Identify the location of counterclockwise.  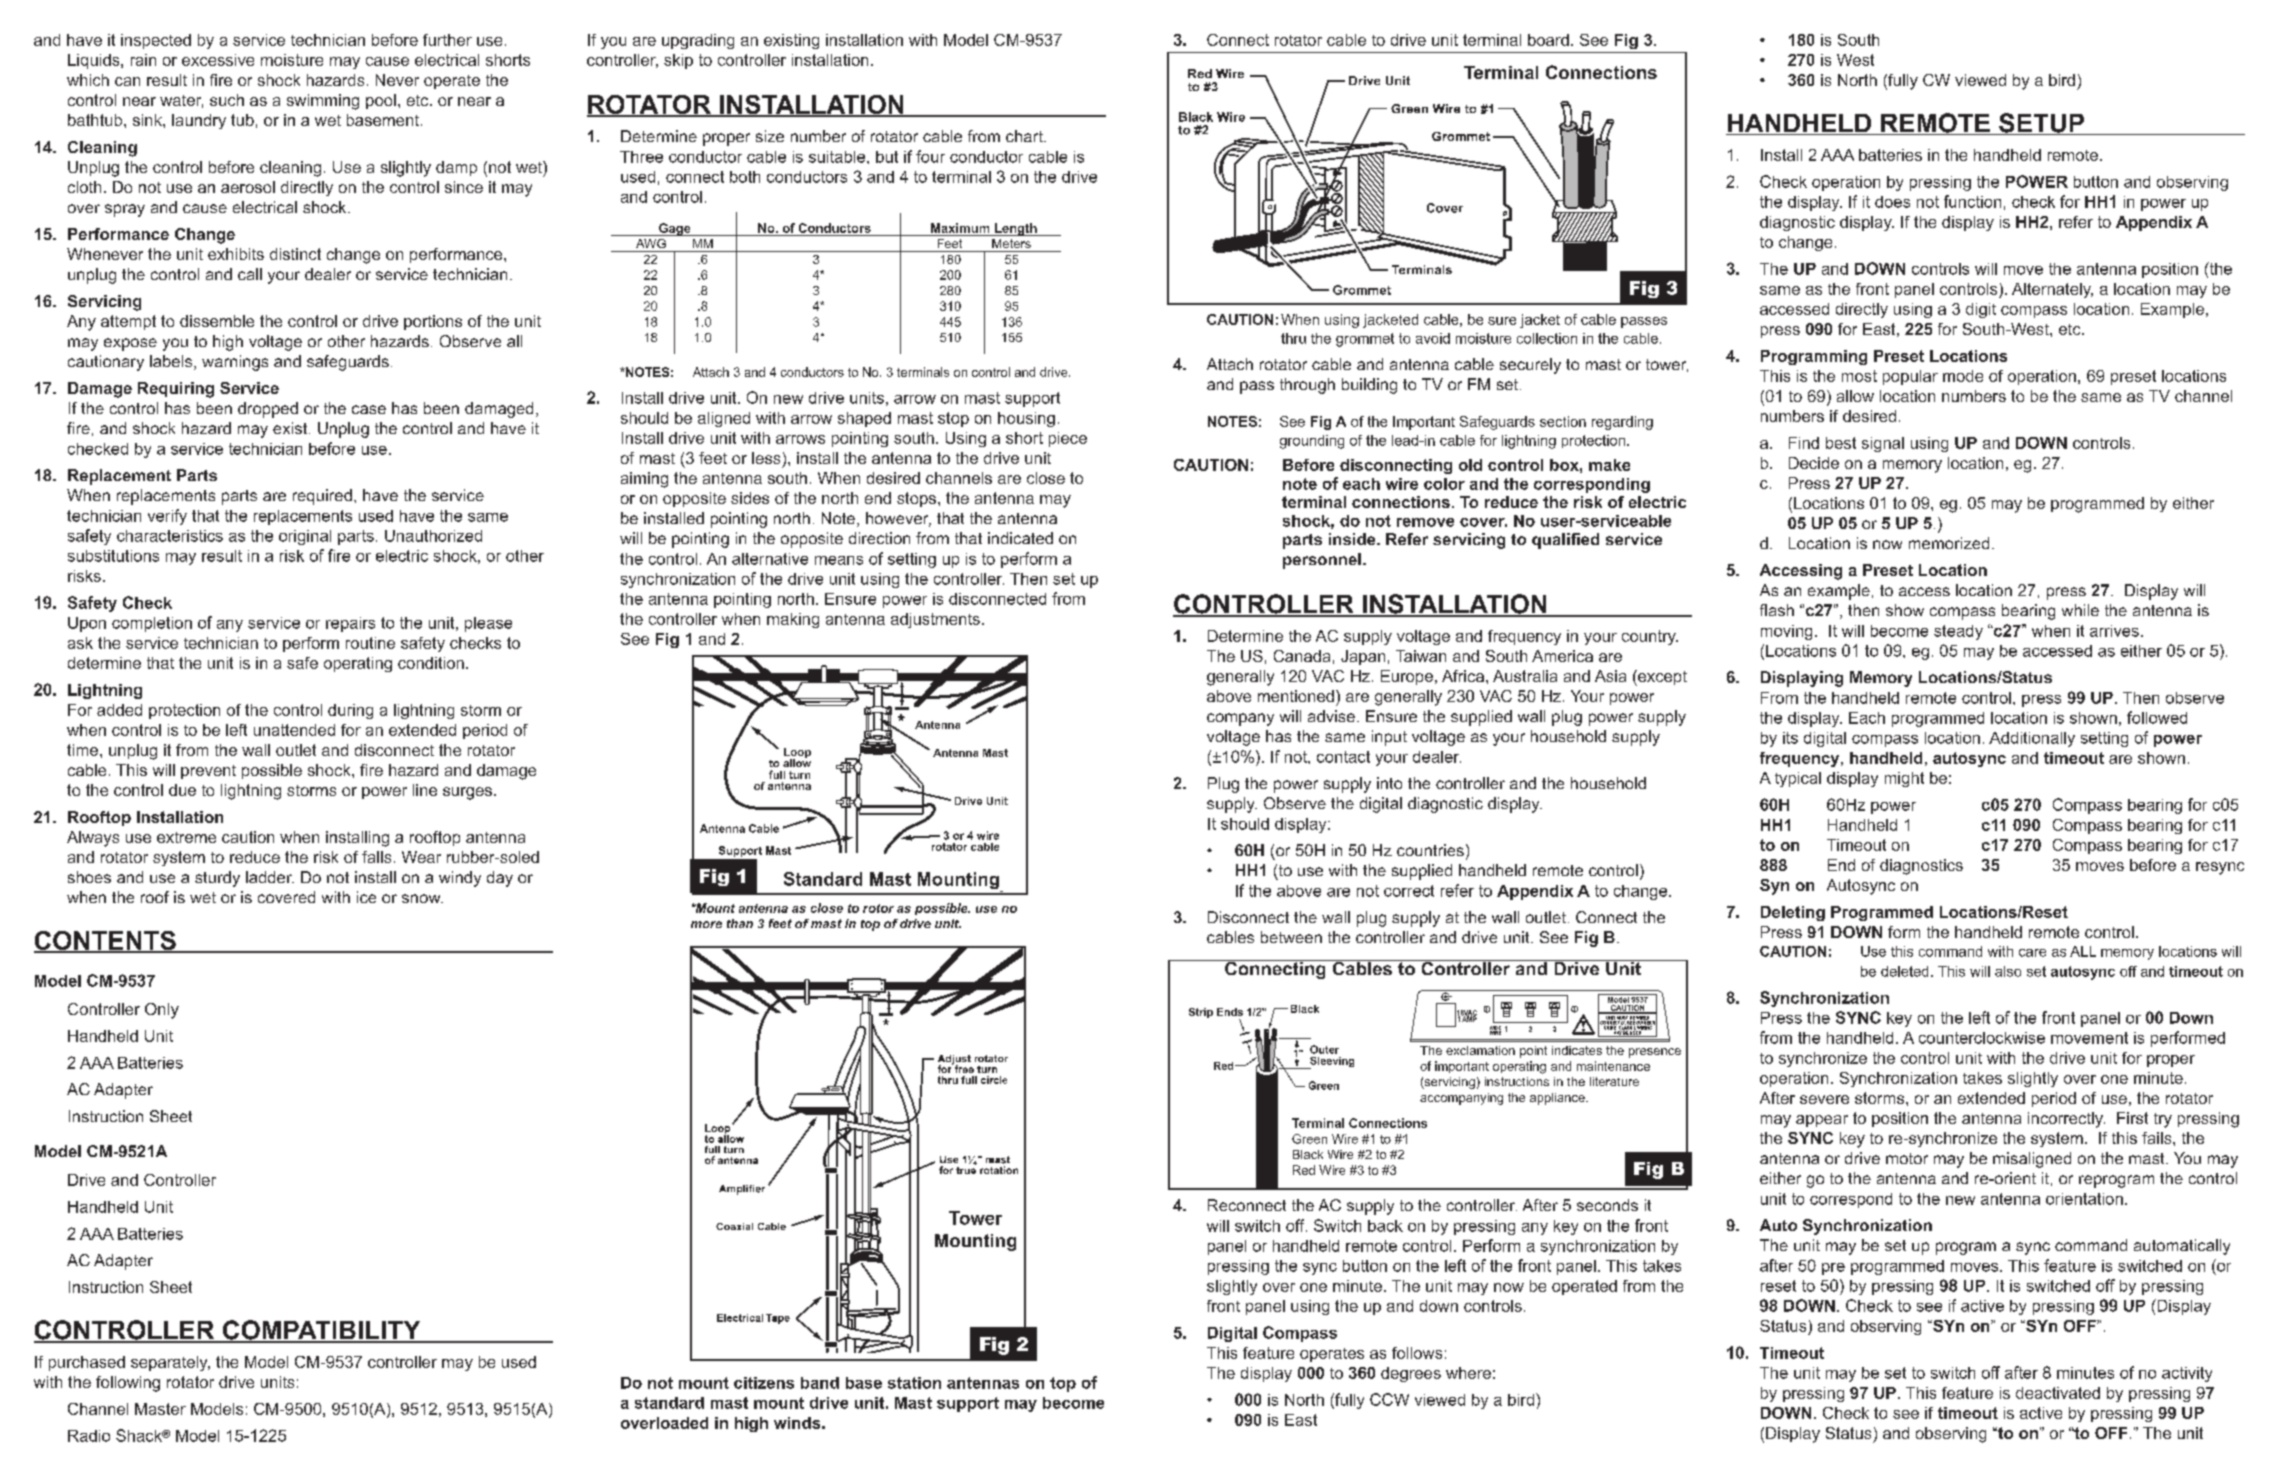
(1982, 1038).
